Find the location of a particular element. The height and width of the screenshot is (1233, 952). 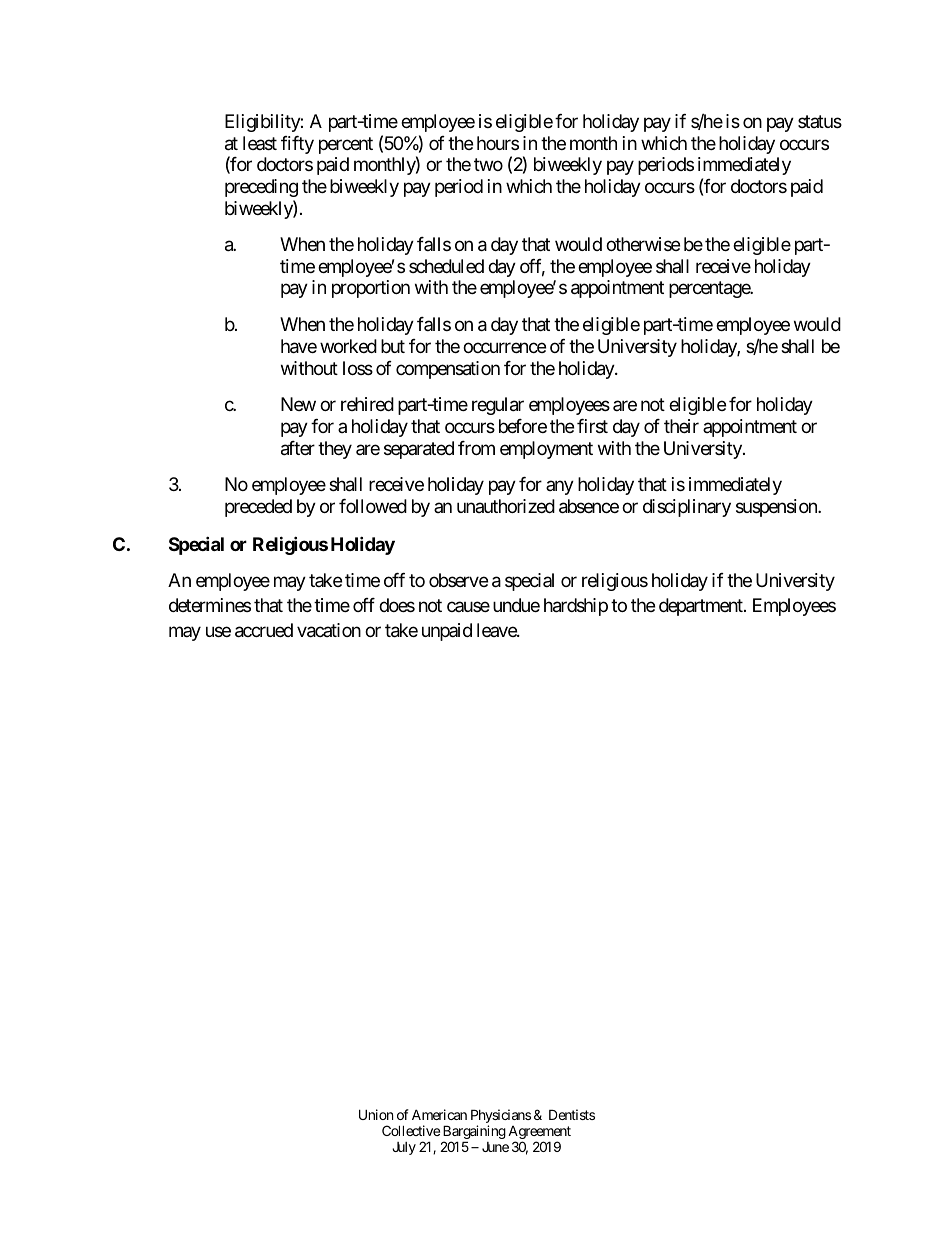

Physicians is located at coordinates (501, 1117).
